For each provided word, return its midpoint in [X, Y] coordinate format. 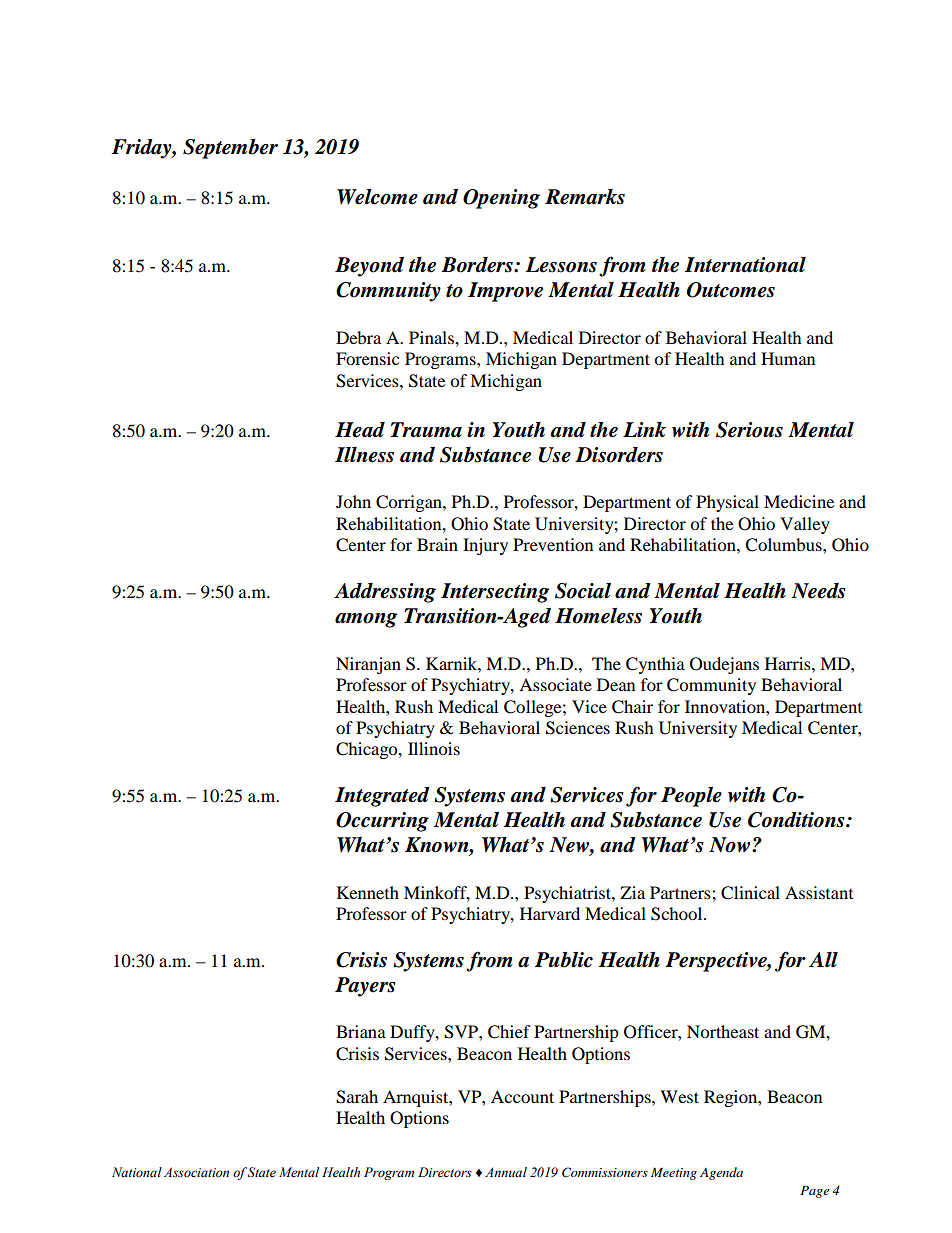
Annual [506, 1172]
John [353, 501]
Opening [501, 199]
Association [196, 1172]
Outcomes [731, 290]
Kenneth [368, 892]
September [230, 149]
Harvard [550, 913]
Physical [727, 503]
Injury [485, 546]
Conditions [797, 820]
